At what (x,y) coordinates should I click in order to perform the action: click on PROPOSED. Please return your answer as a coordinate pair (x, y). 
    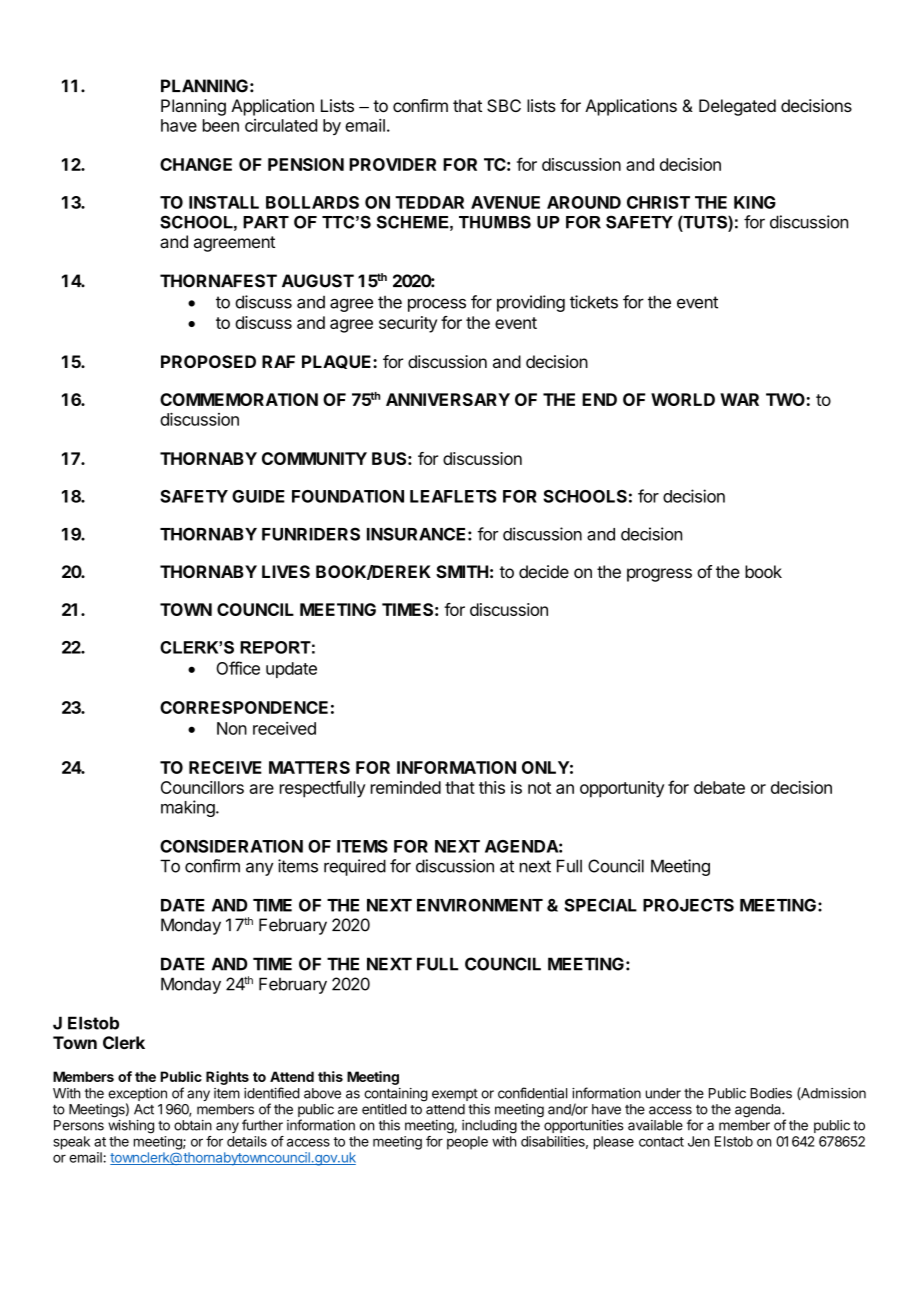
    Looking at the image, I should click on (208, 361).
